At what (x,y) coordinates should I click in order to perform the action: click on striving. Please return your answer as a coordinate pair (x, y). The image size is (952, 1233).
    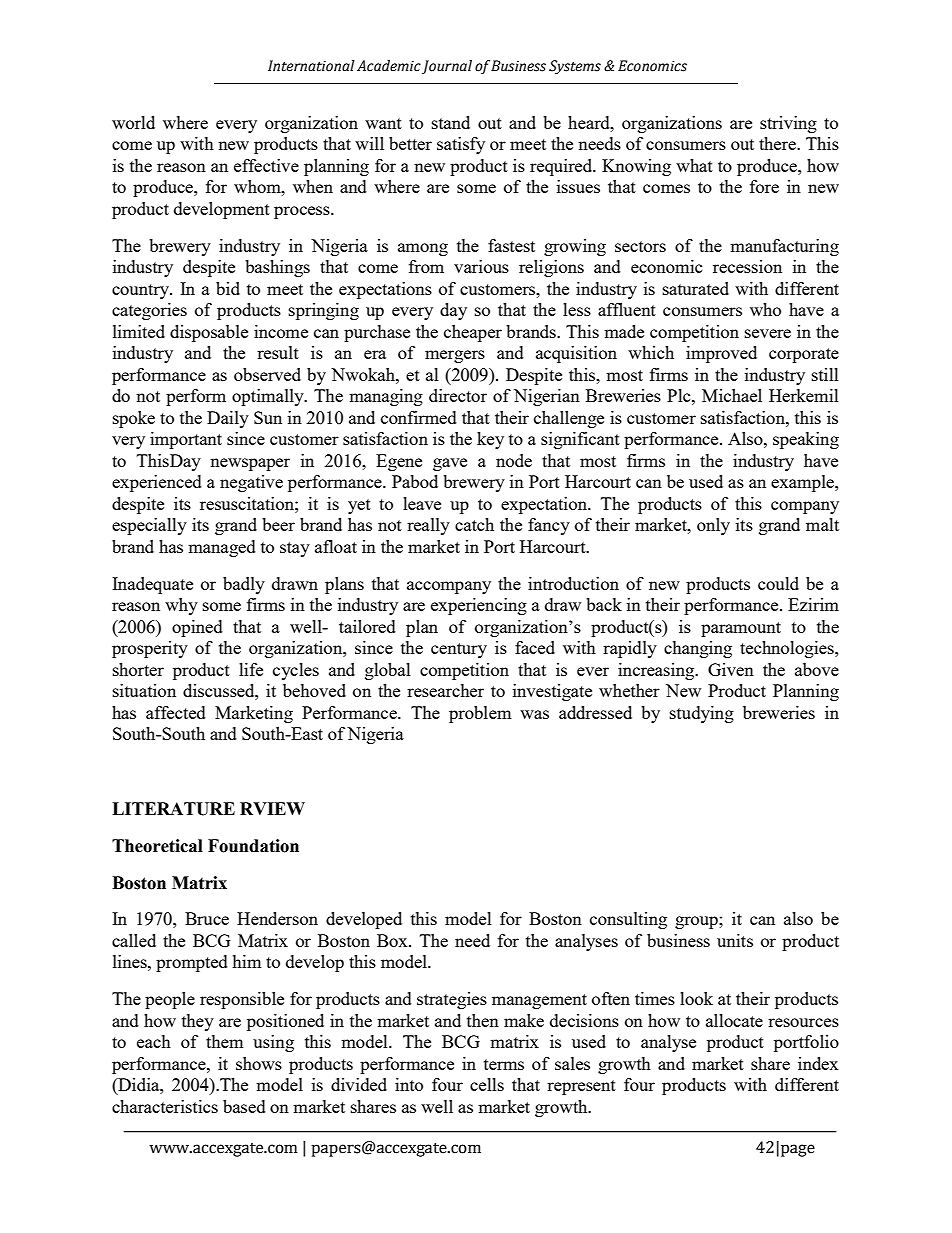
    Looking at the image, I should click on (788, 124).
